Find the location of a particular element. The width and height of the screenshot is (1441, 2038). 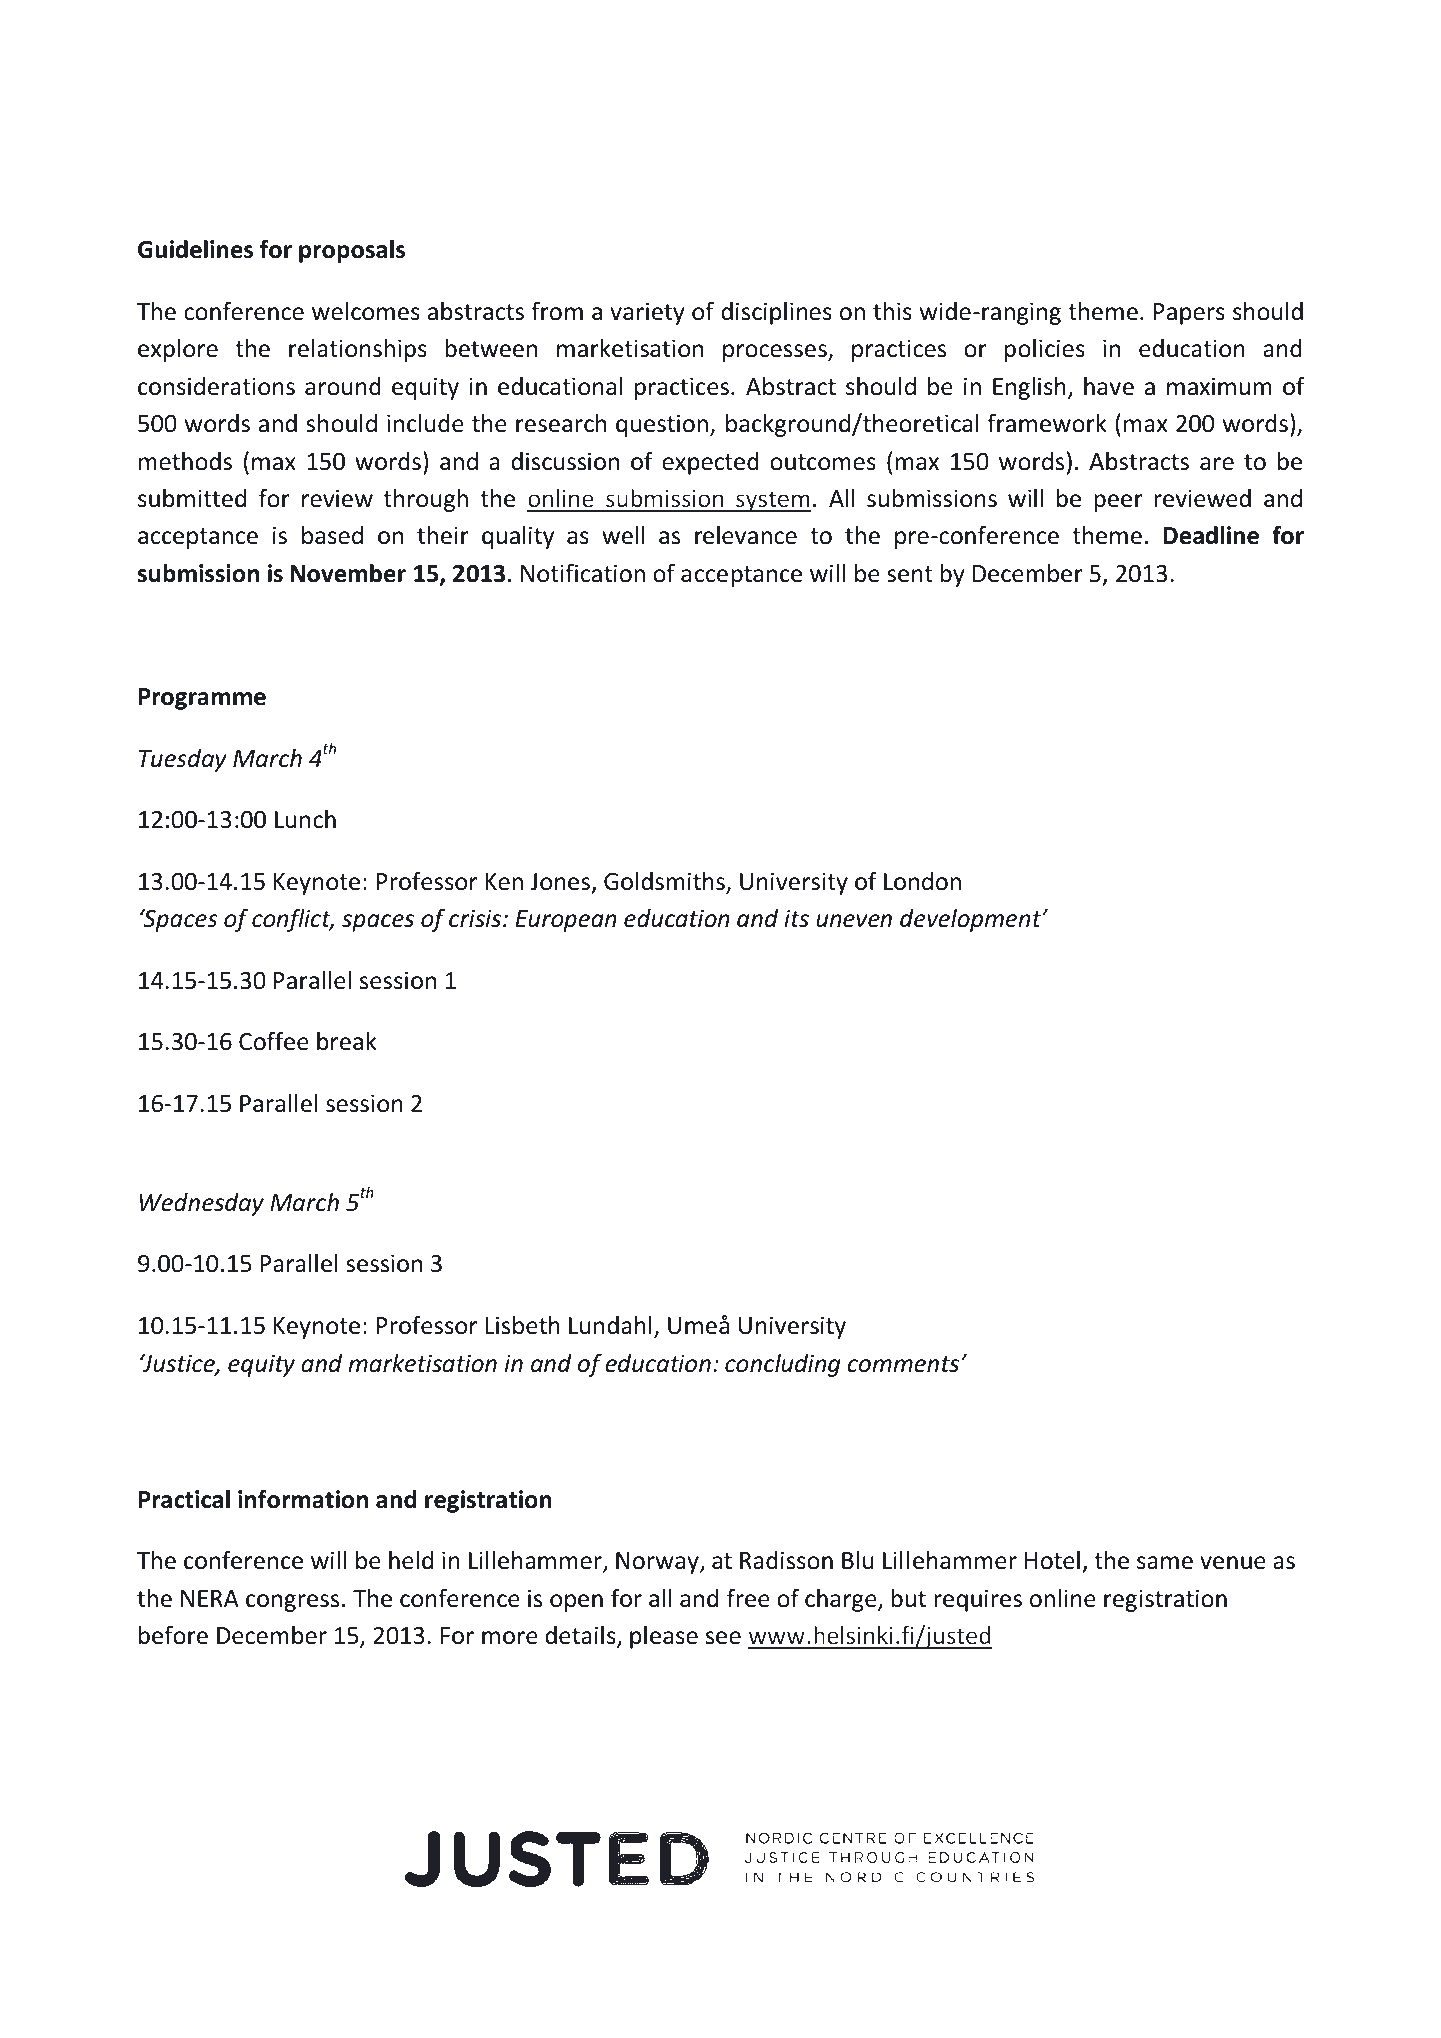

free is located at coordinates (748, 1598).
